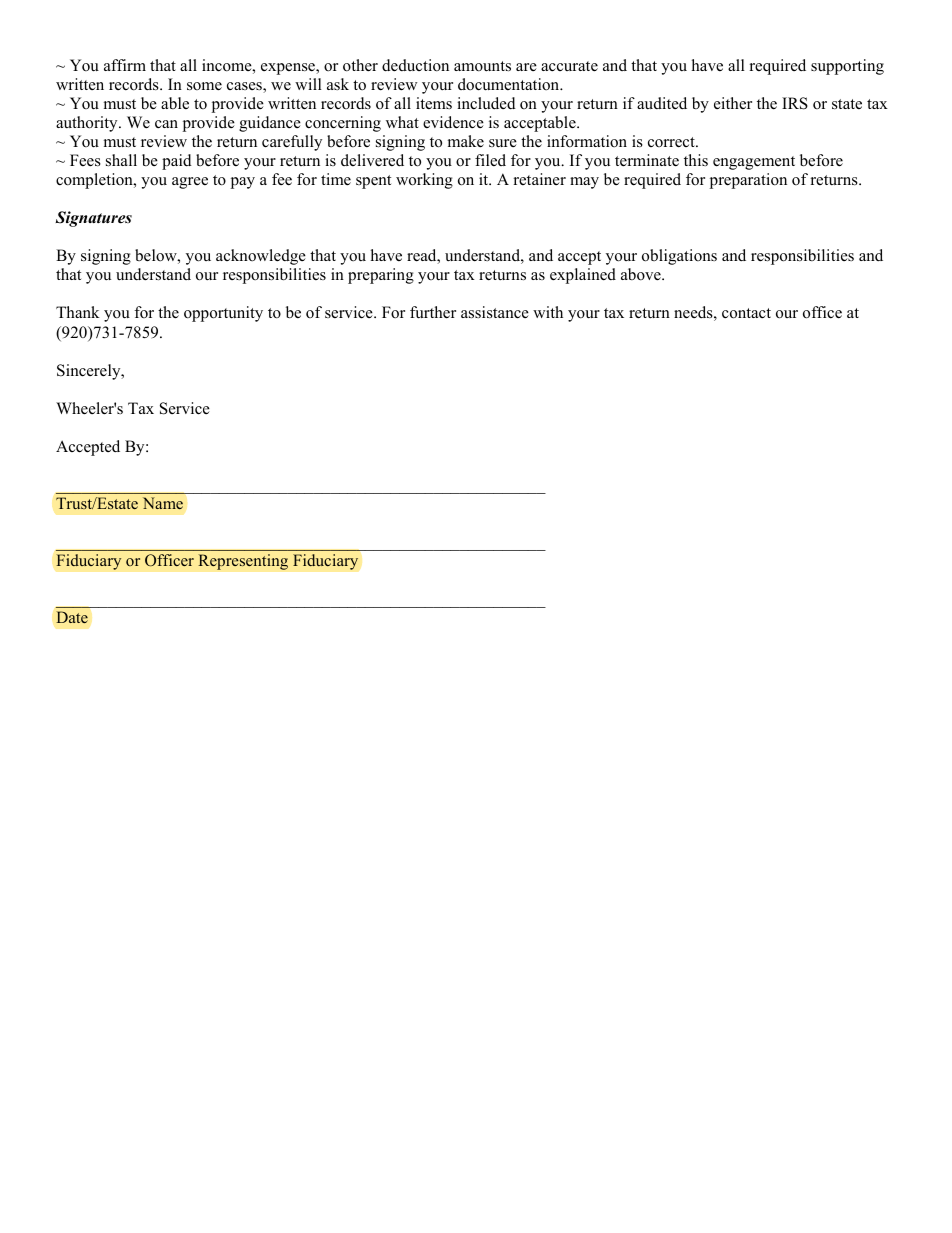  I want to click on Date, so click(72, 617).
